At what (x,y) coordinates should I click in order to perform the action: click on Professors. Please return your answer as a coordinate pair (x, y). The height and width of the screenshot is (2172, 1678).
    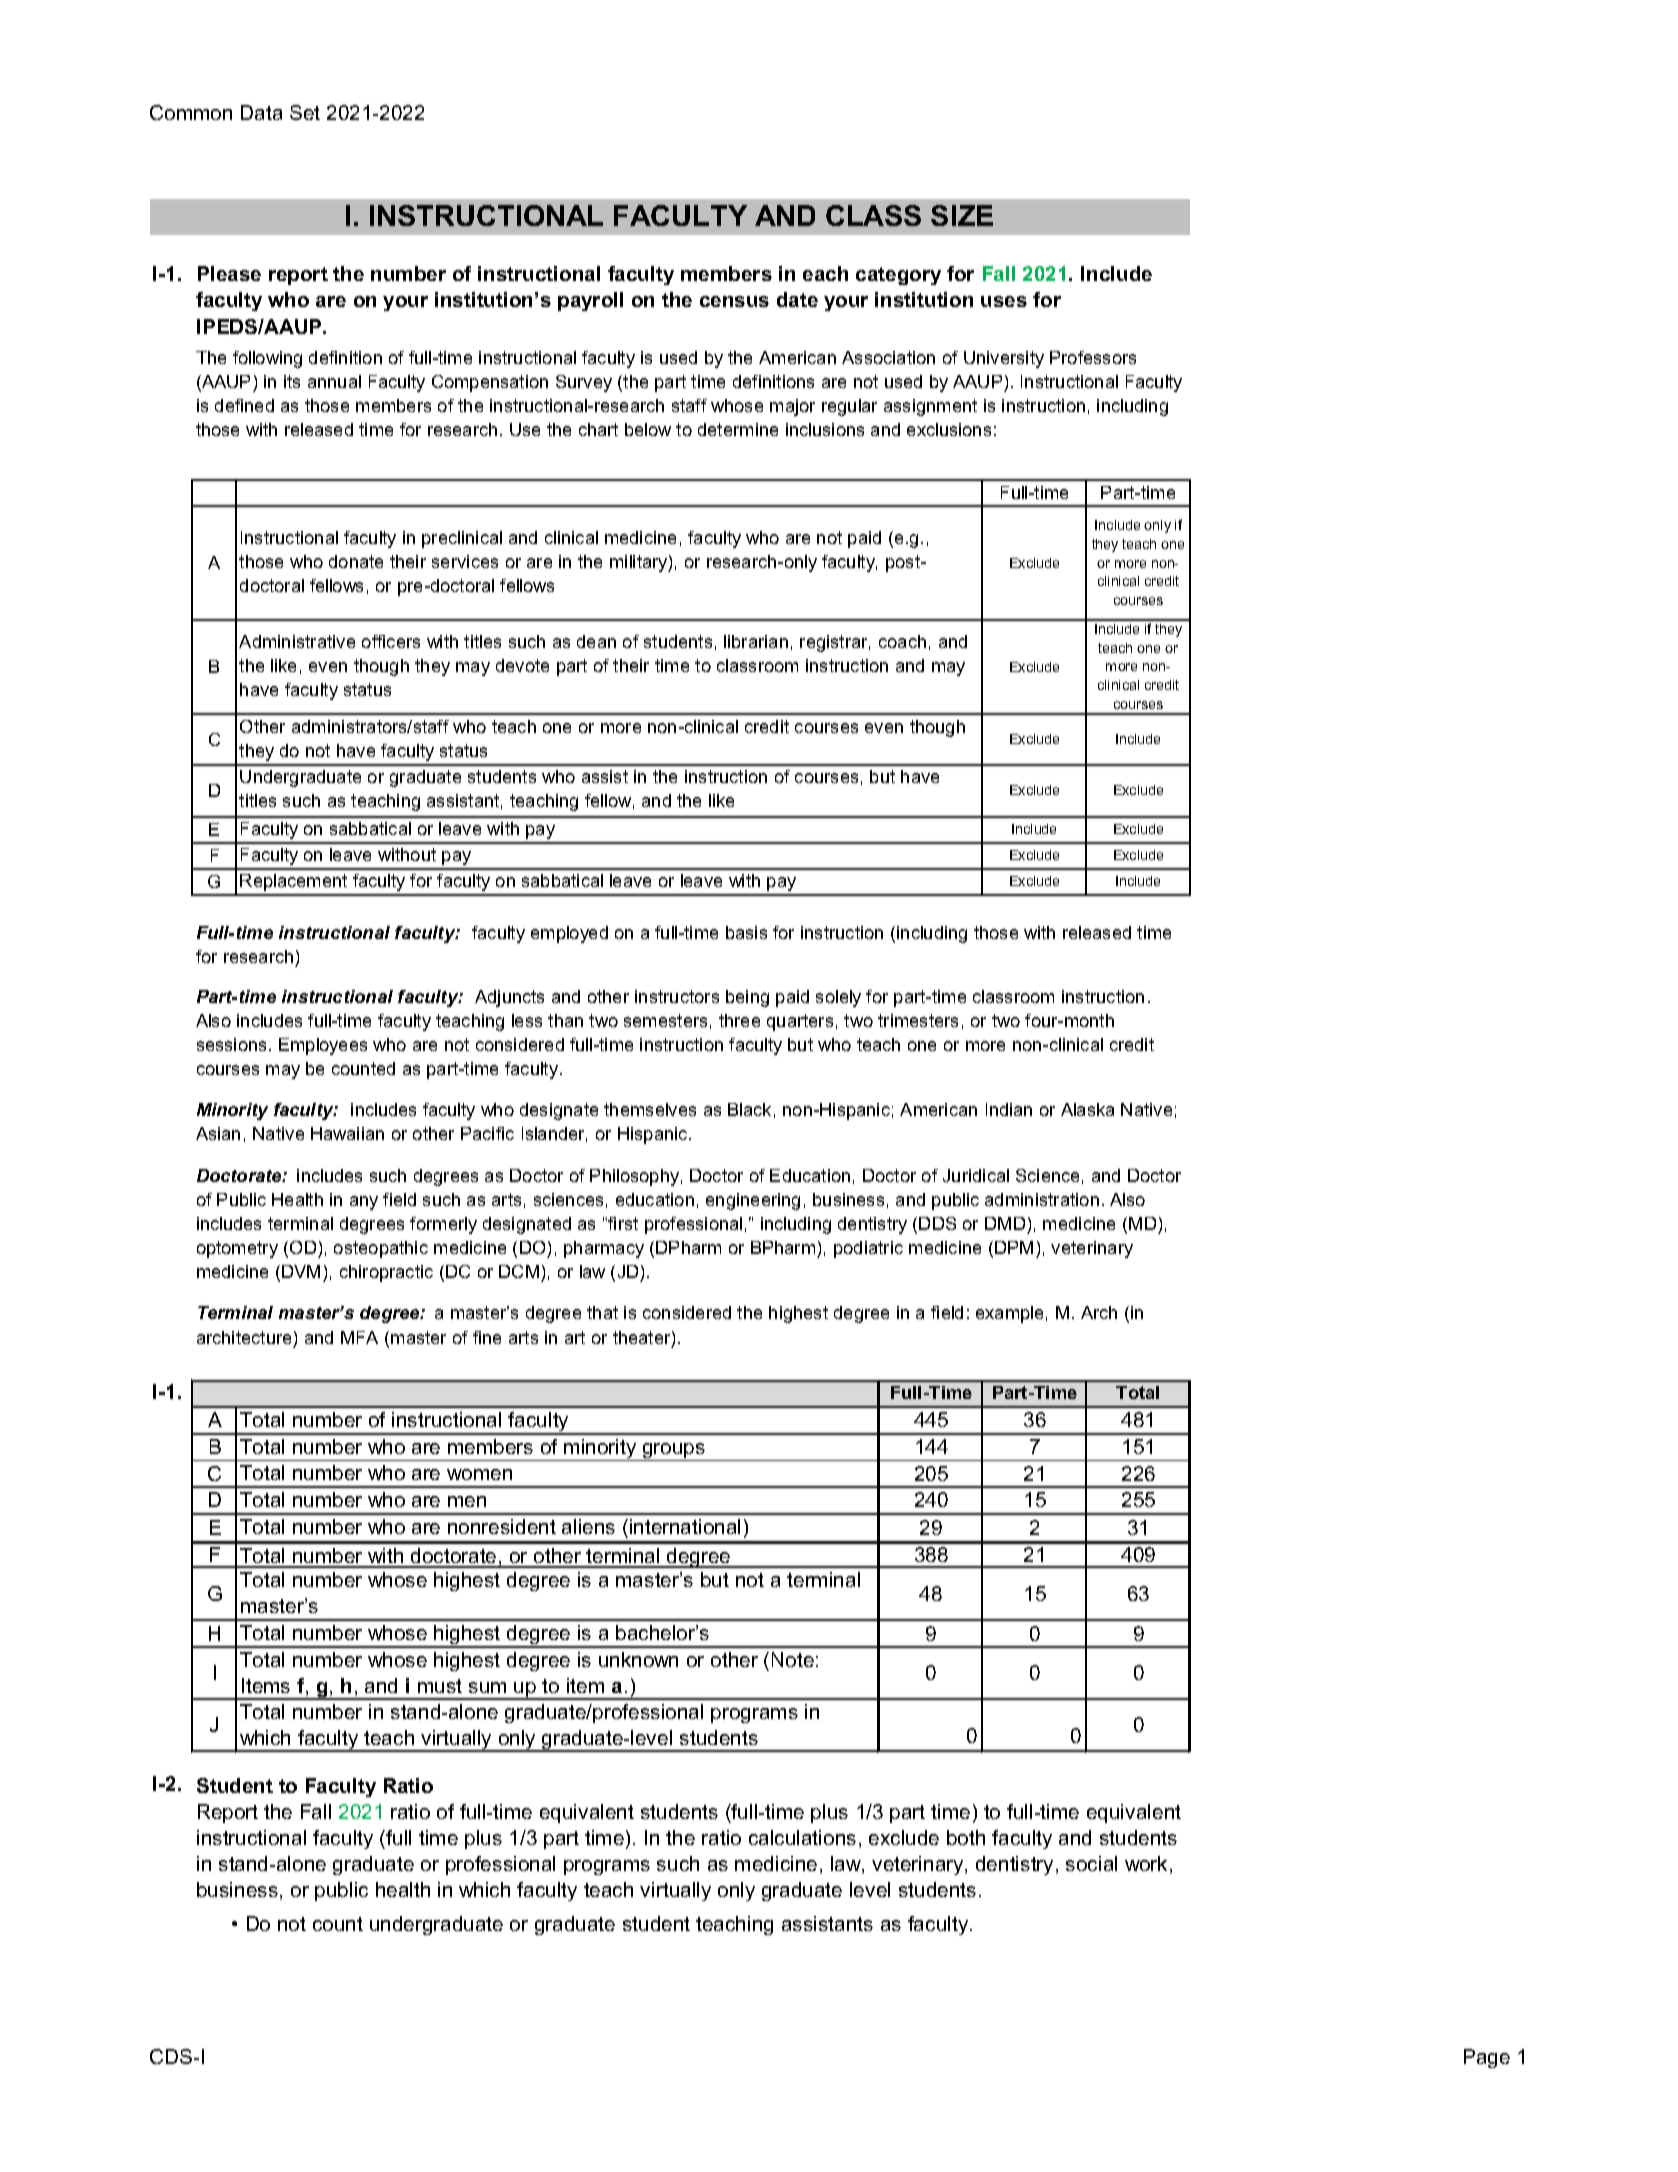
    Looking at the image, I should click on (1093, 357).
